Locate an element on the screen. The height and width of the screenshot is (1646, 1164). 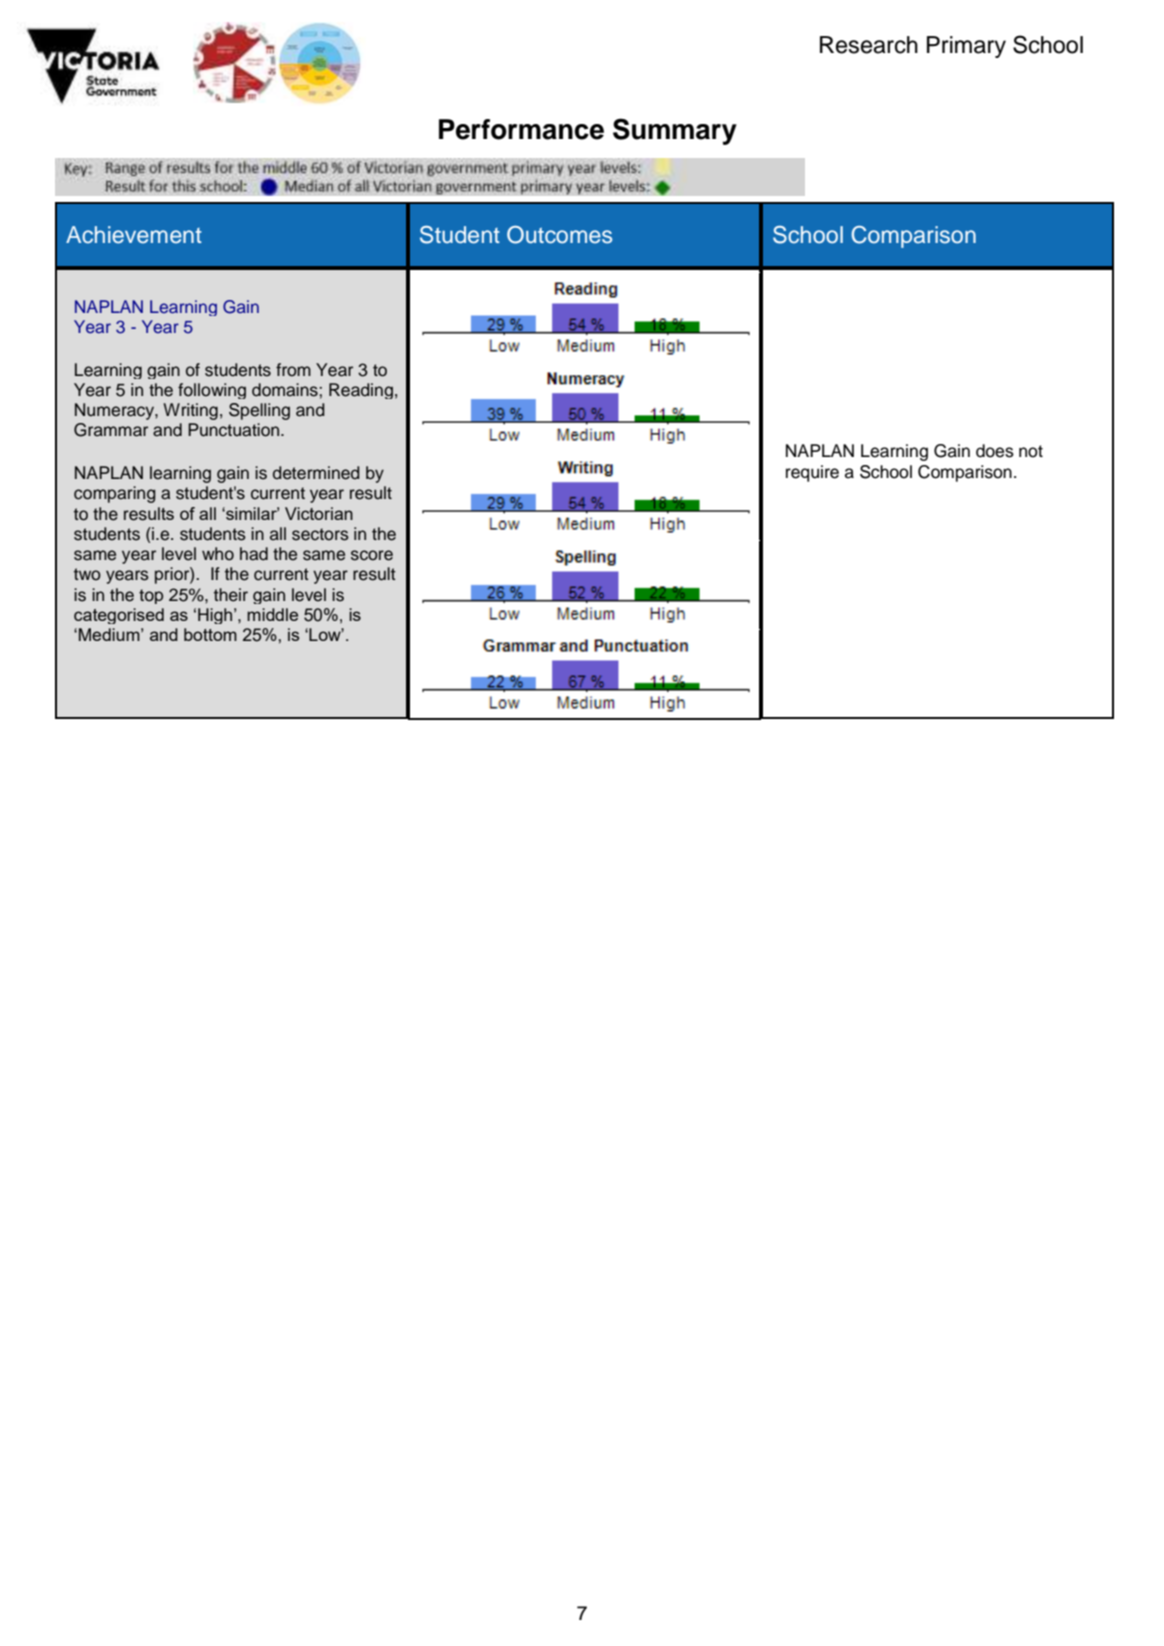
Summary is located at coordinates (675, 131).
